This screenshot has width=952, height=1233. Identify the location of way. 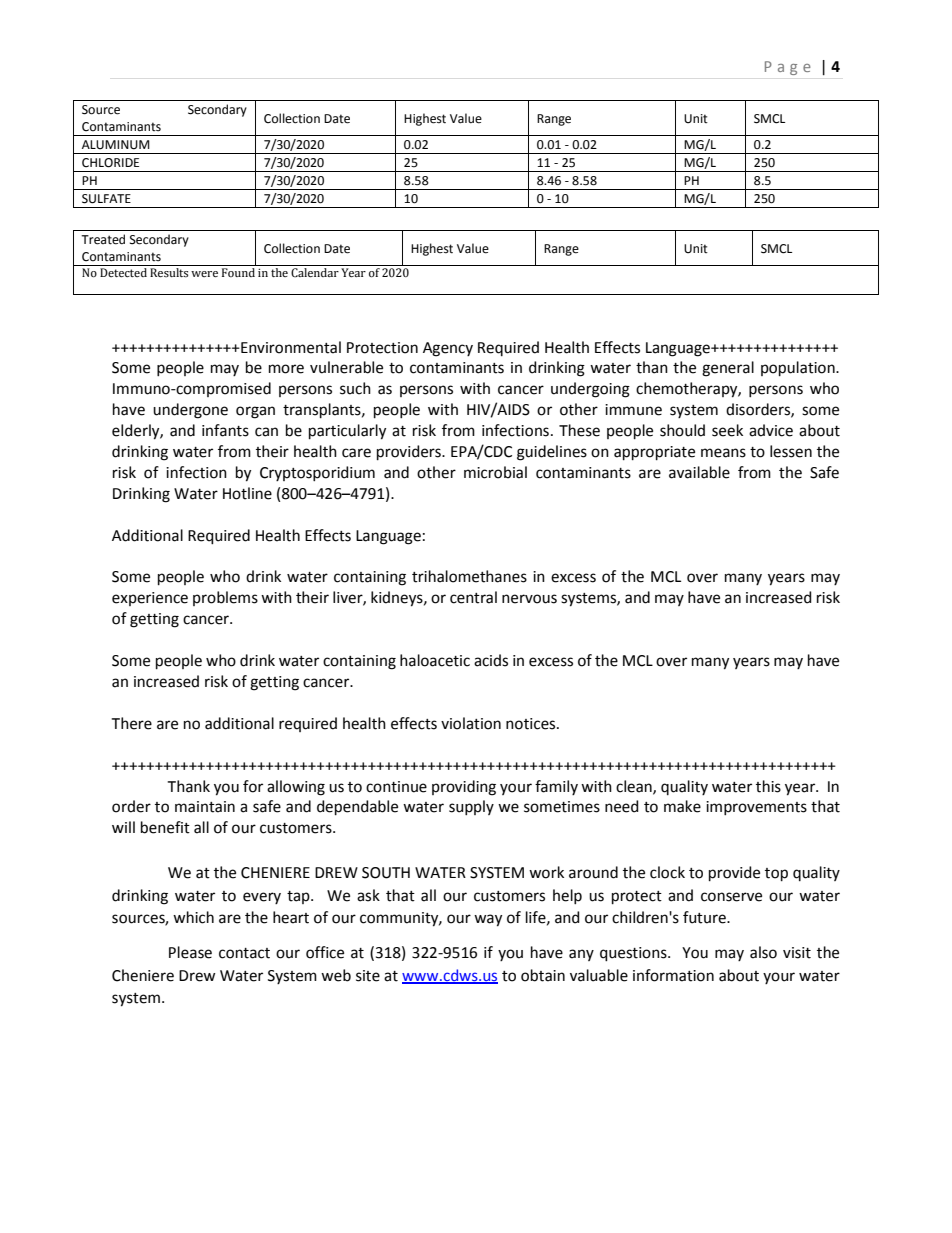
(488, 920).
